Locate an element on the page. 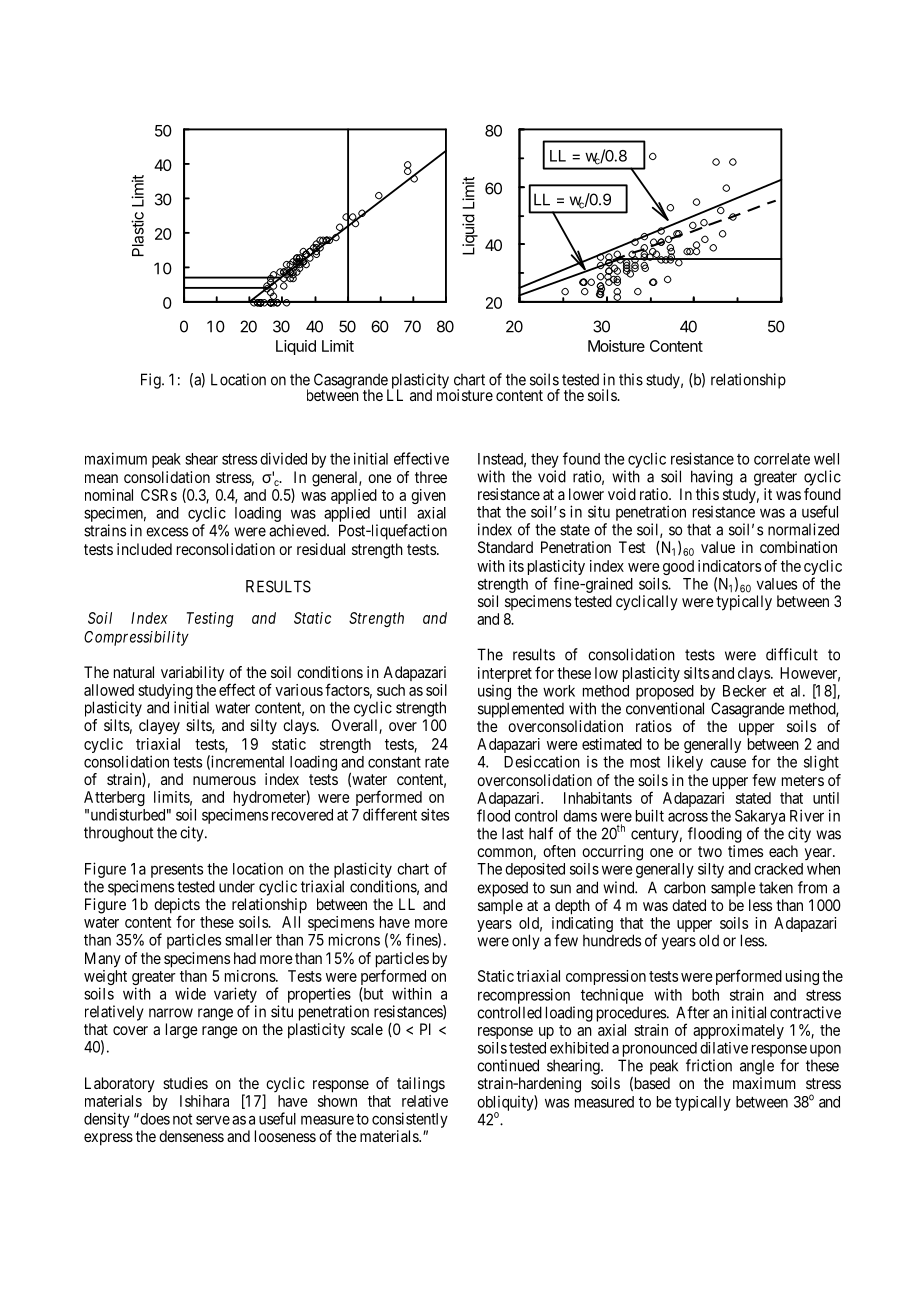  numerous is located at coordinates (224, 780).
